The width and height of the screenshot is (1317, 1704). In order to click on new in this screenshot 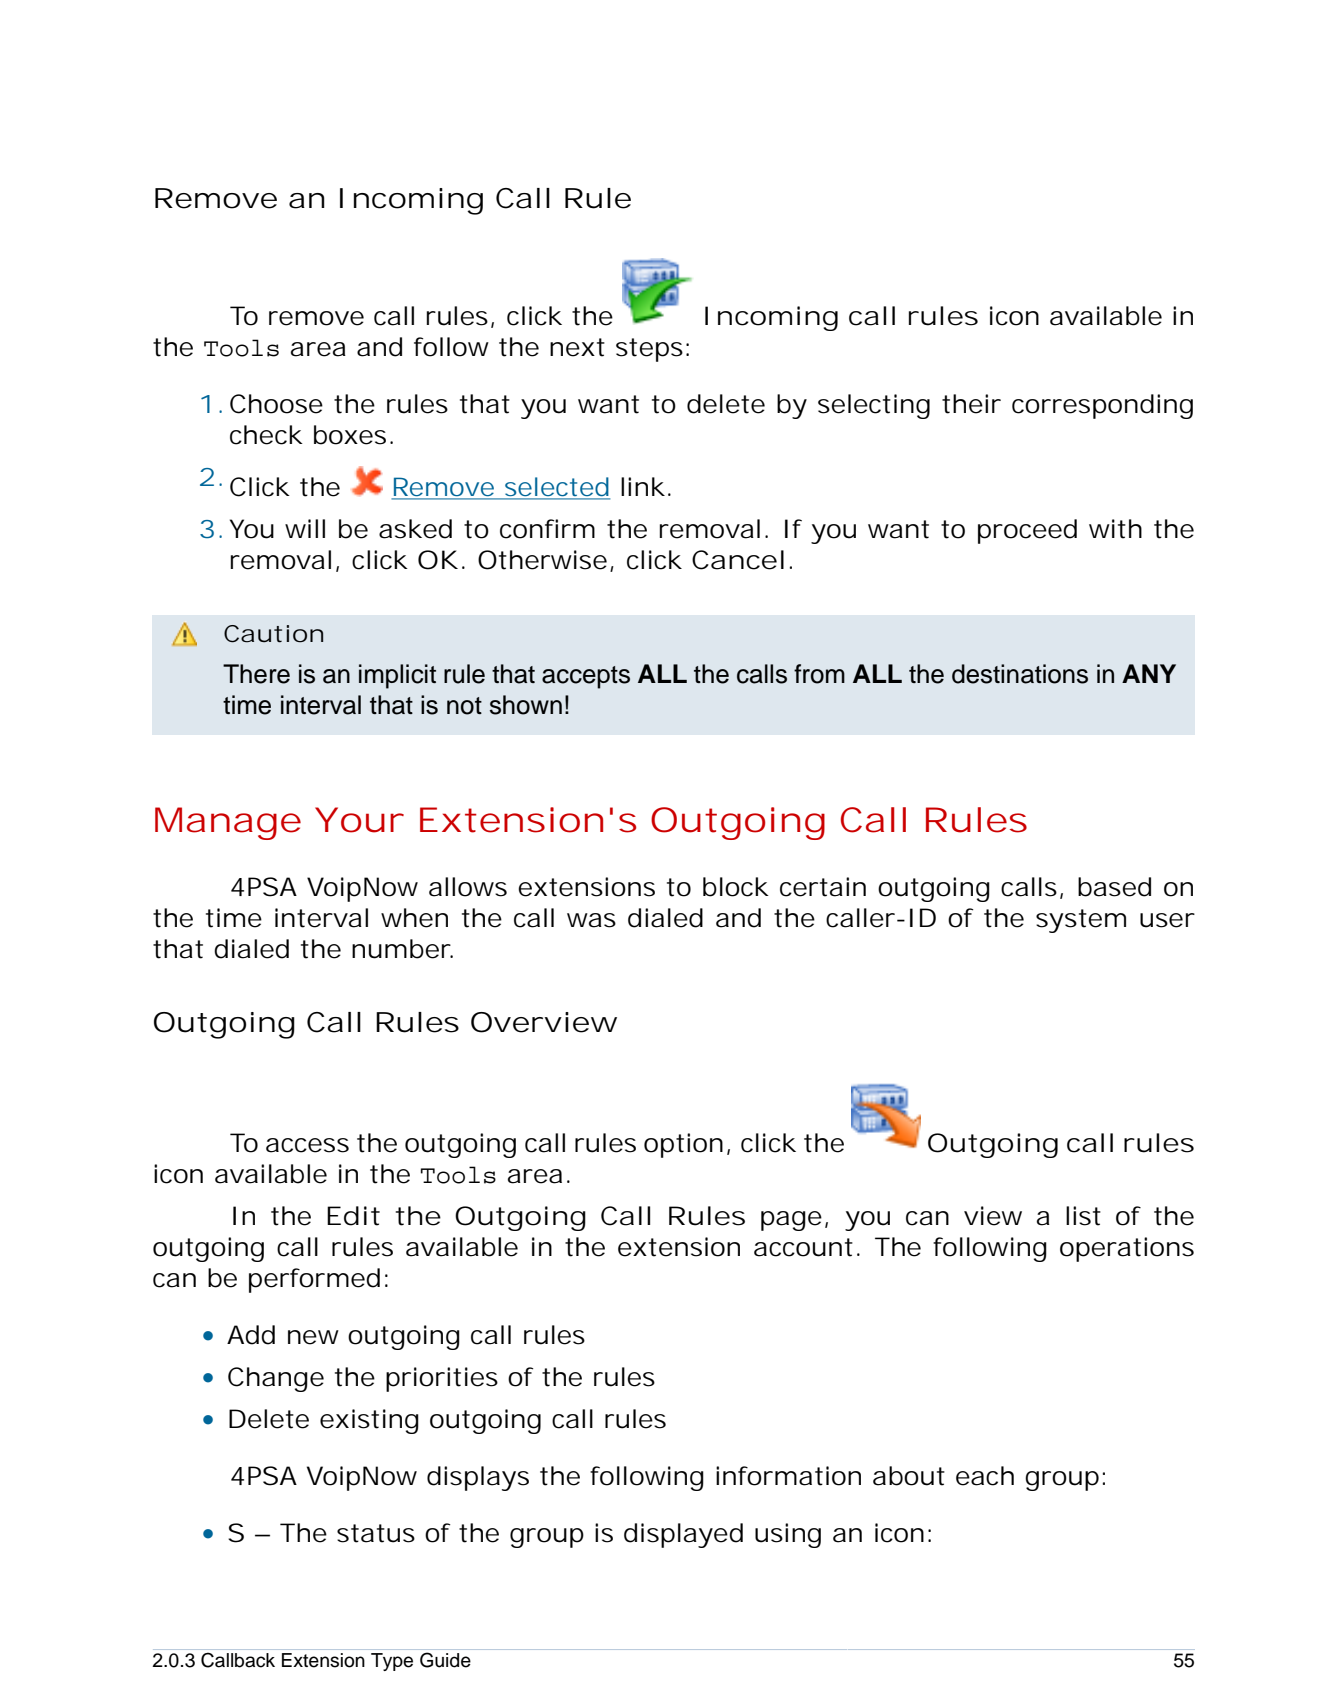, I will do `click(313, 1337)`.
